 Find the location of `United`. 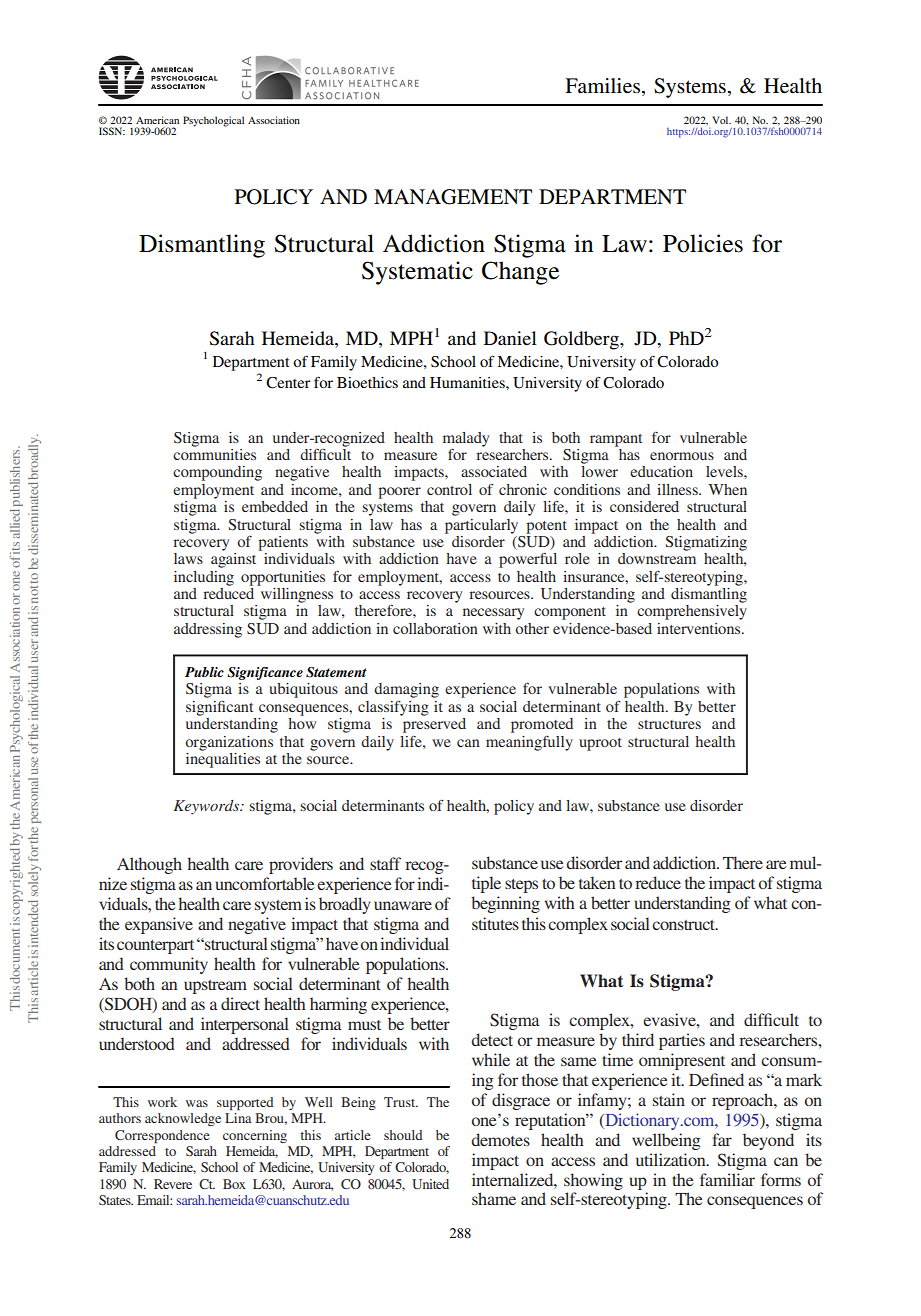

United is located at coordinates (430, 1184).
